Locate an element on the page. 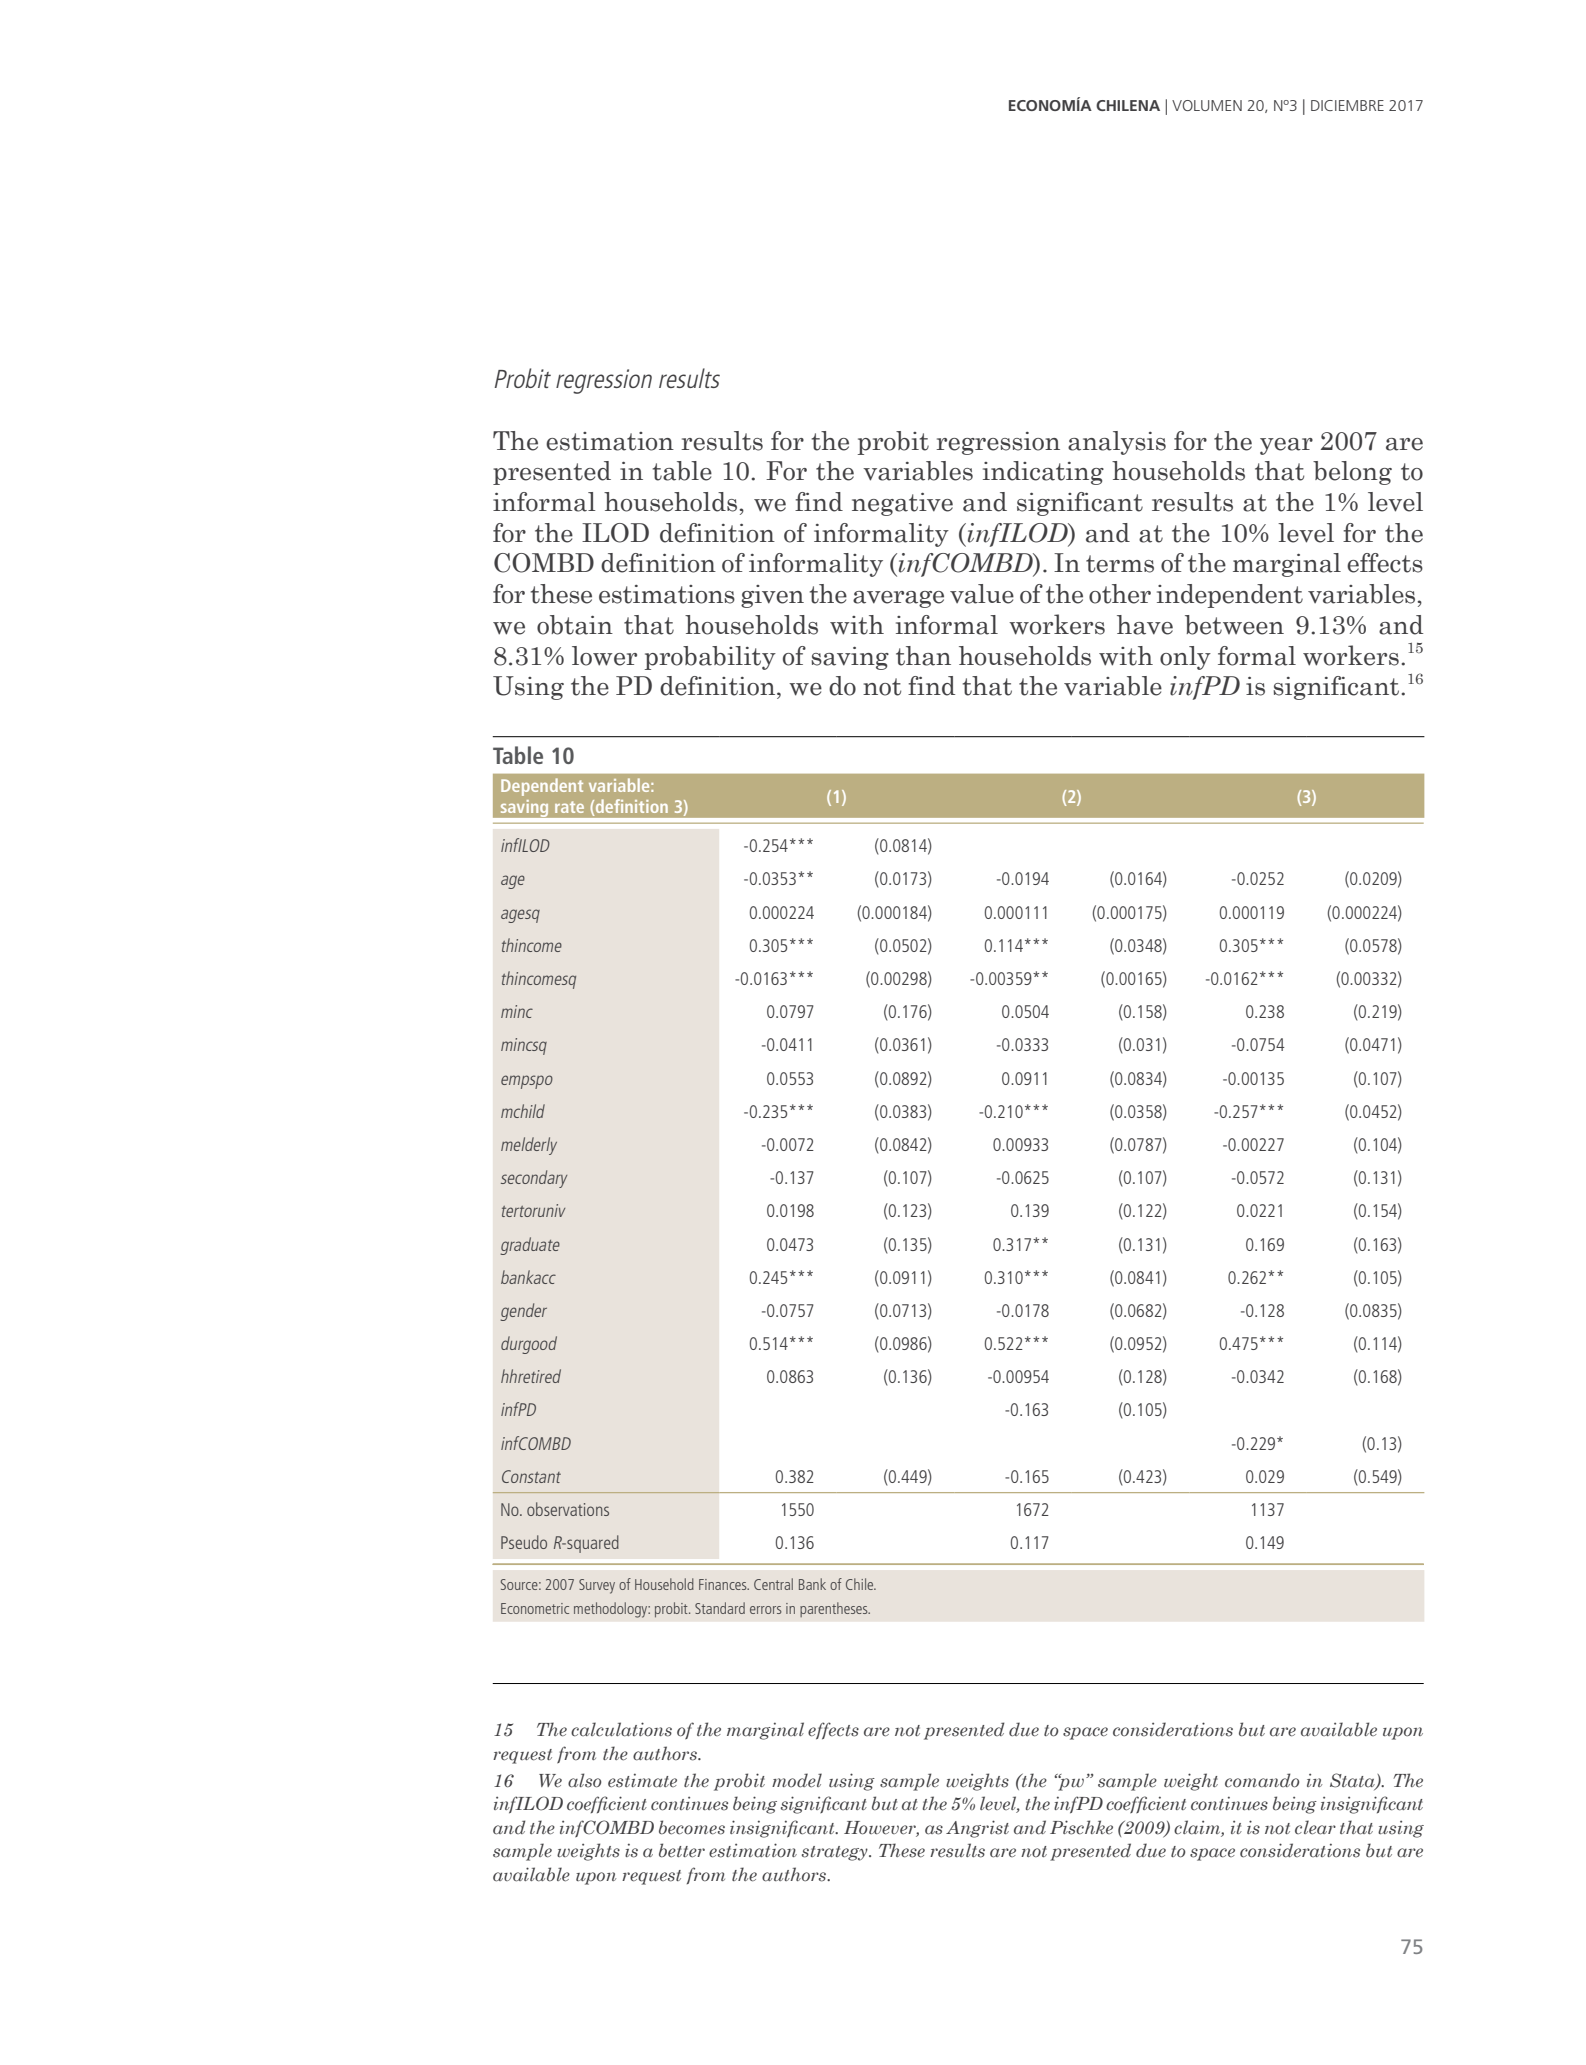 The width and height of the document is (1586, 2065). indicating is located at coordinates (1043, 473).
